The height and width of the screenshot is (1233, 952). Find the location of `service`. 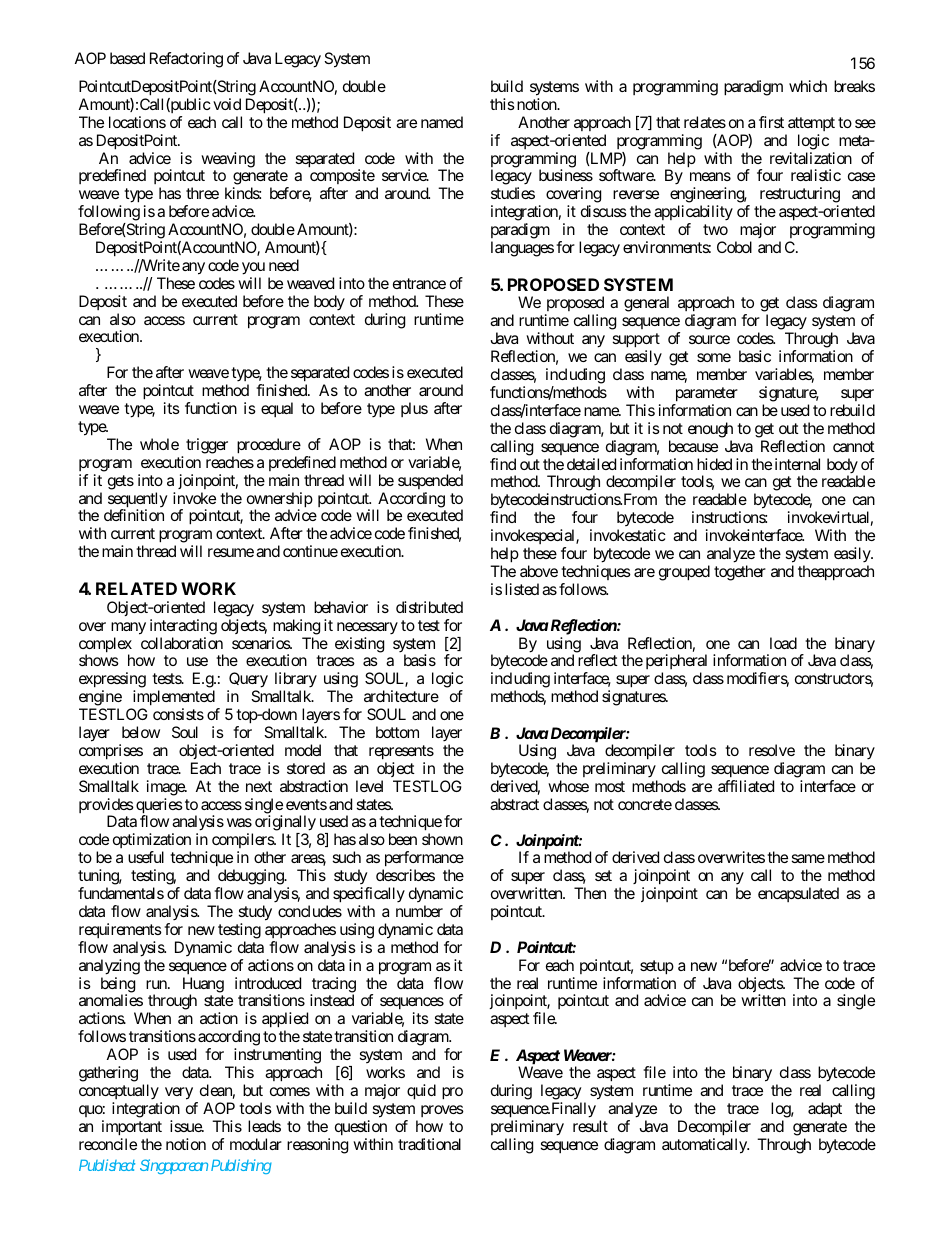

service is located at coordinates (405, 175).
